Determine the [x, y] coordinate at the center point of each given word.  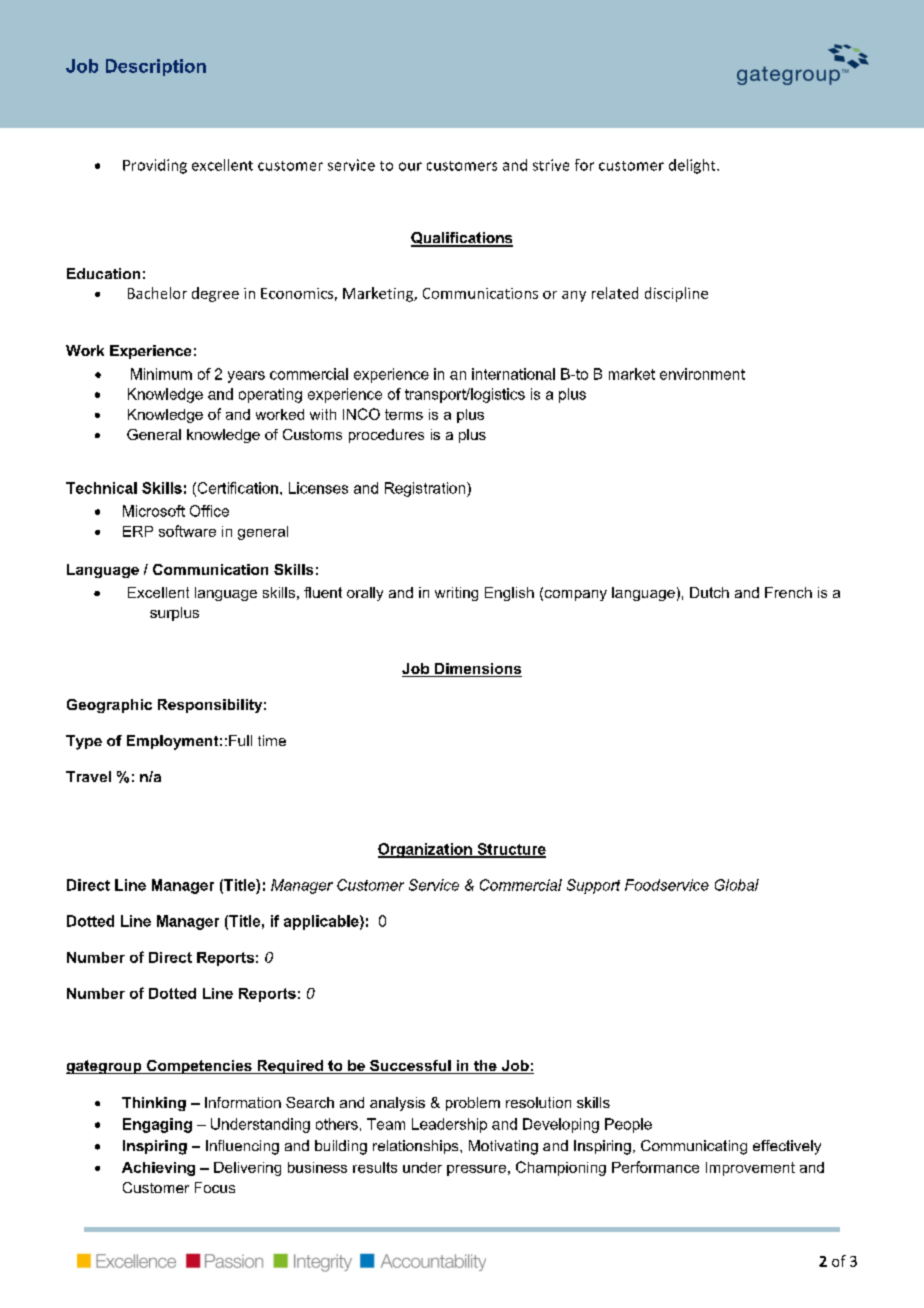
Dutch [709, 592]
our [410, 166]
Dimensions [477, 670]
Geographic [109, 706]
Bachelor [157, 293]
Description [156, 67]
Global [737, 885]
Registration [426, 489]
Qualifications [462, 239]
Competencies [199, 1067]
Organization [426, 850]
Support [593, 886]
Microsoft [154, 511]
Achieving [158, 1169]
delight [693, 166]
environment [702, 374]
